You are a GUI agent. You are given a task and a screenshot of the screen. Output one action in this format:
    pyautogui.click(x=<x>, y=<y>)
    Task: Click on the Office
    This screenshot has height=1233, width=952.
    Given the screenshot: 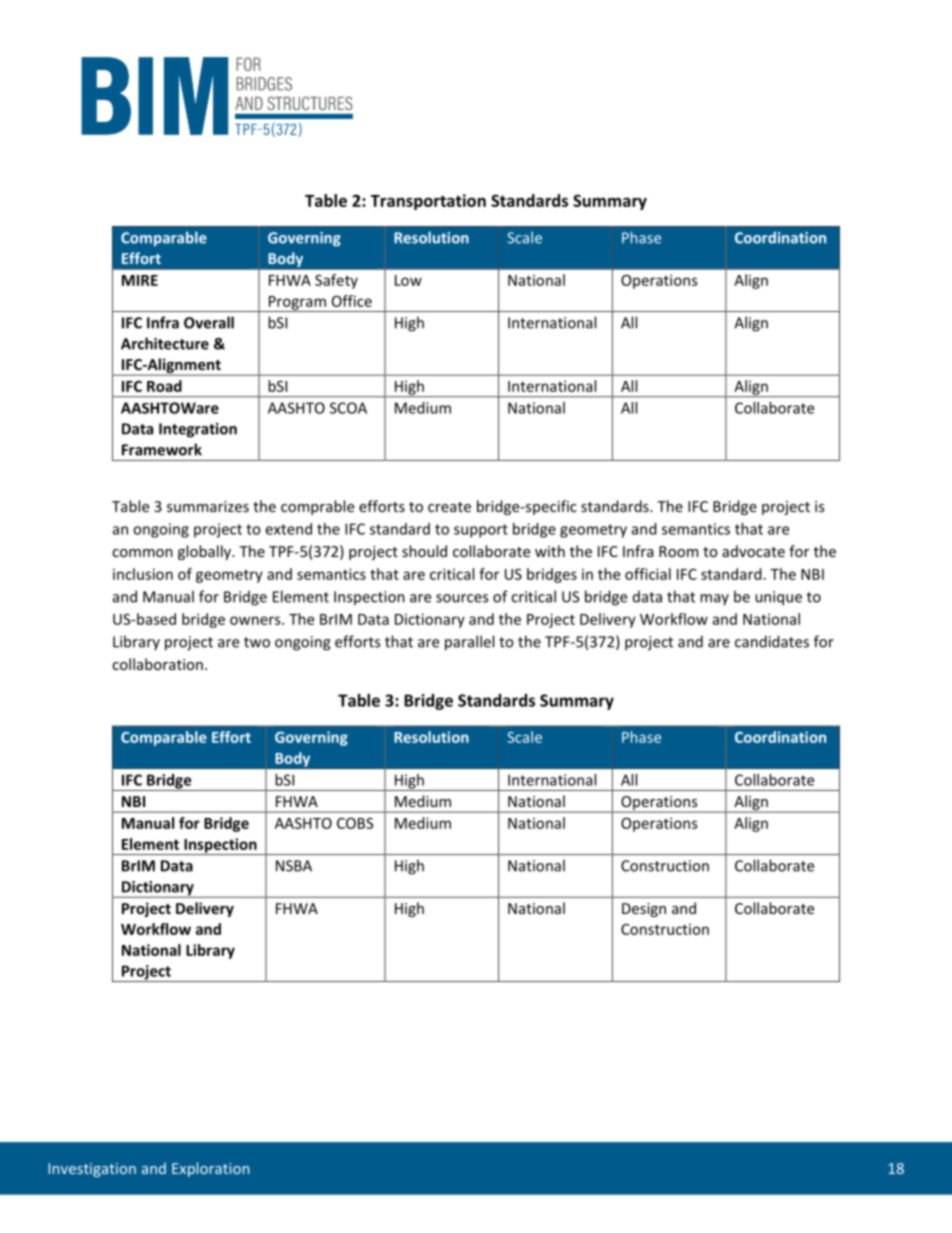 What is the action you would take?
    pyautogui.click(x=352, y=301)
